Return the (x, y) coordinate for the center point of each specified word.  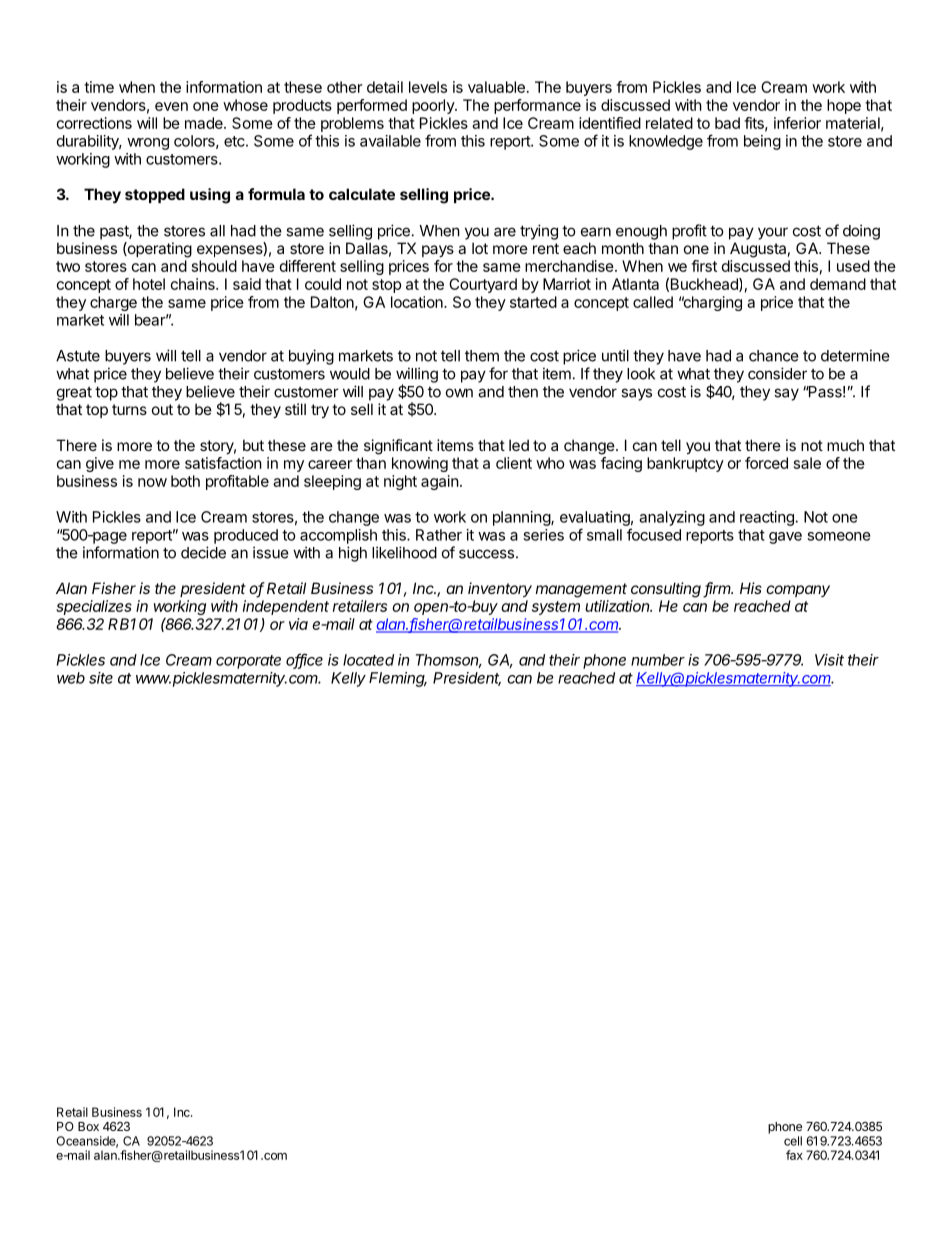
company (798, 591)
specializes (94, 607)
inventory (500, 589)
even (171, 106)
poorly (434, 106)
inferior (797, 123)
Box (88, 1126)
